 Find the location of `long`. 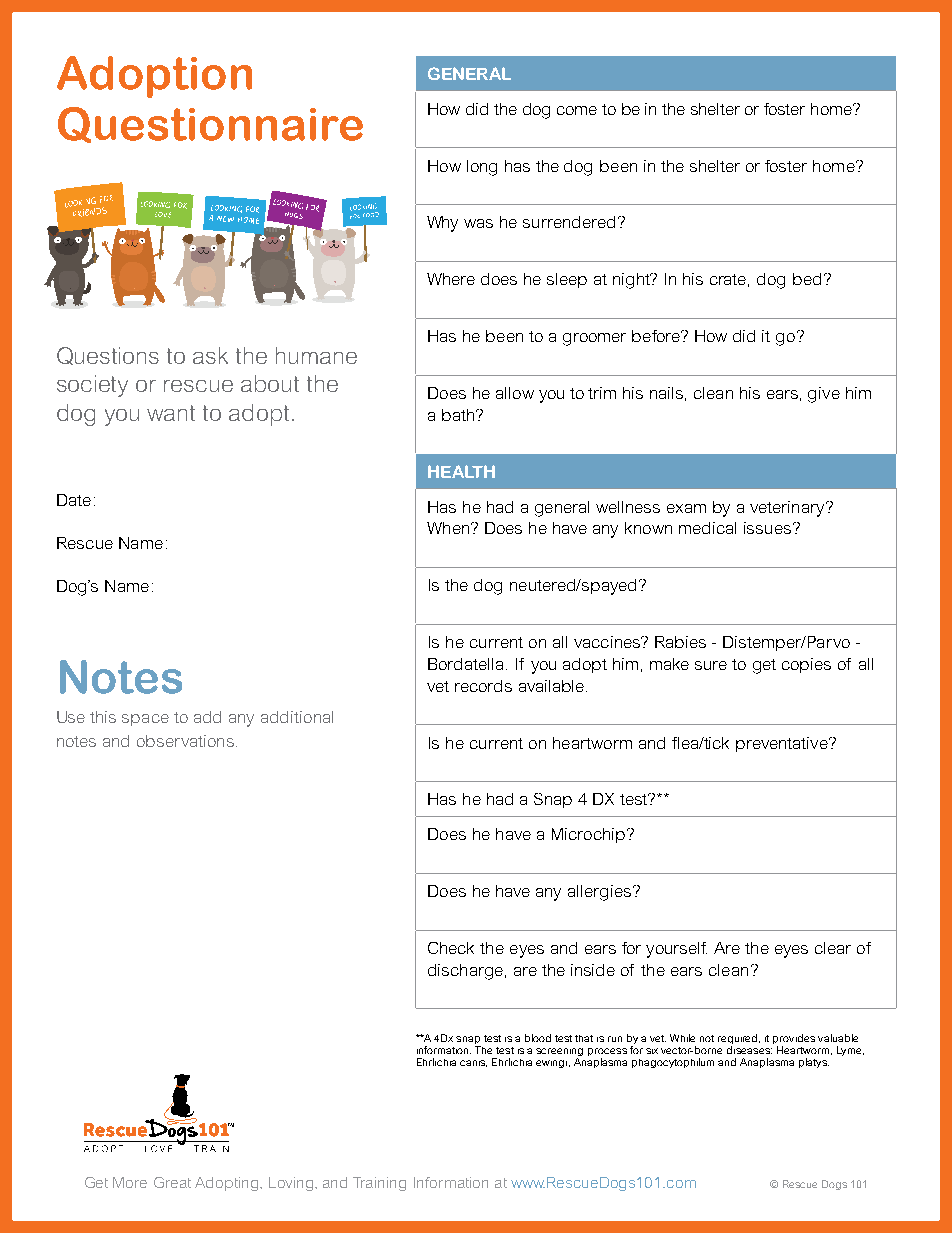

long is located at coordinates (482, 168).
